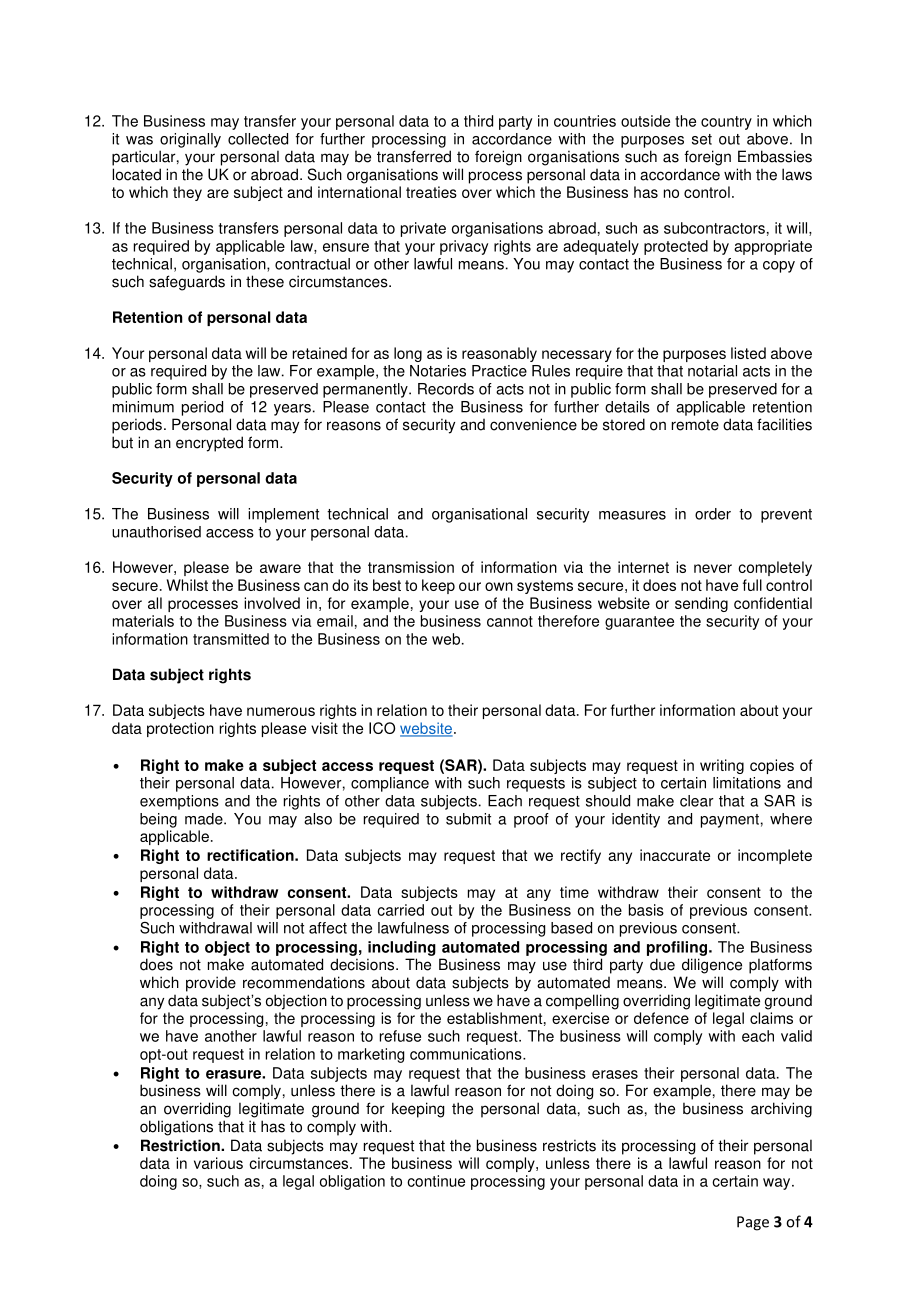  Describe the element at coordinates (753, 1223) in the page. I see `Page` at that location.
